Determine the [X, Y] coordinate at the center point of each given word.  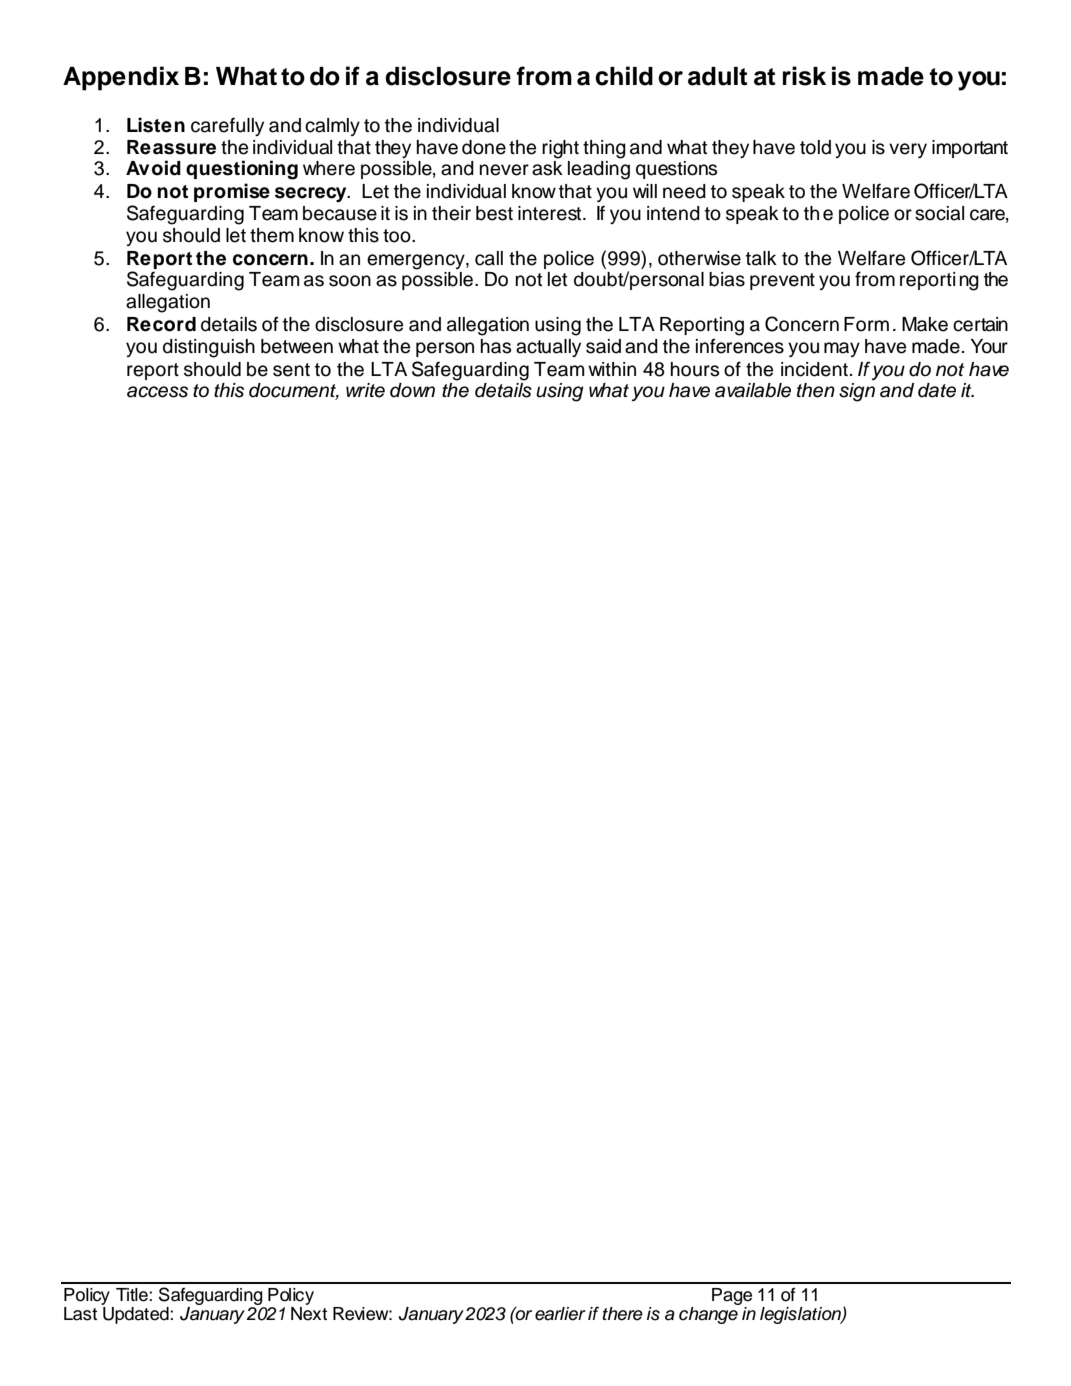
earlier [560, 1314]
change [708, 1315]
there [622, 1314]
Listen [156, 125]
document [294, 391]
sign [857, 392]
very [908, 150]
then [816, 390]
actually [548, 348]
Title [133, 1295]
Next [309, 1314]
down [412, 390]
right [560, 149]
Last [80, 1314]
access [157, 392]
